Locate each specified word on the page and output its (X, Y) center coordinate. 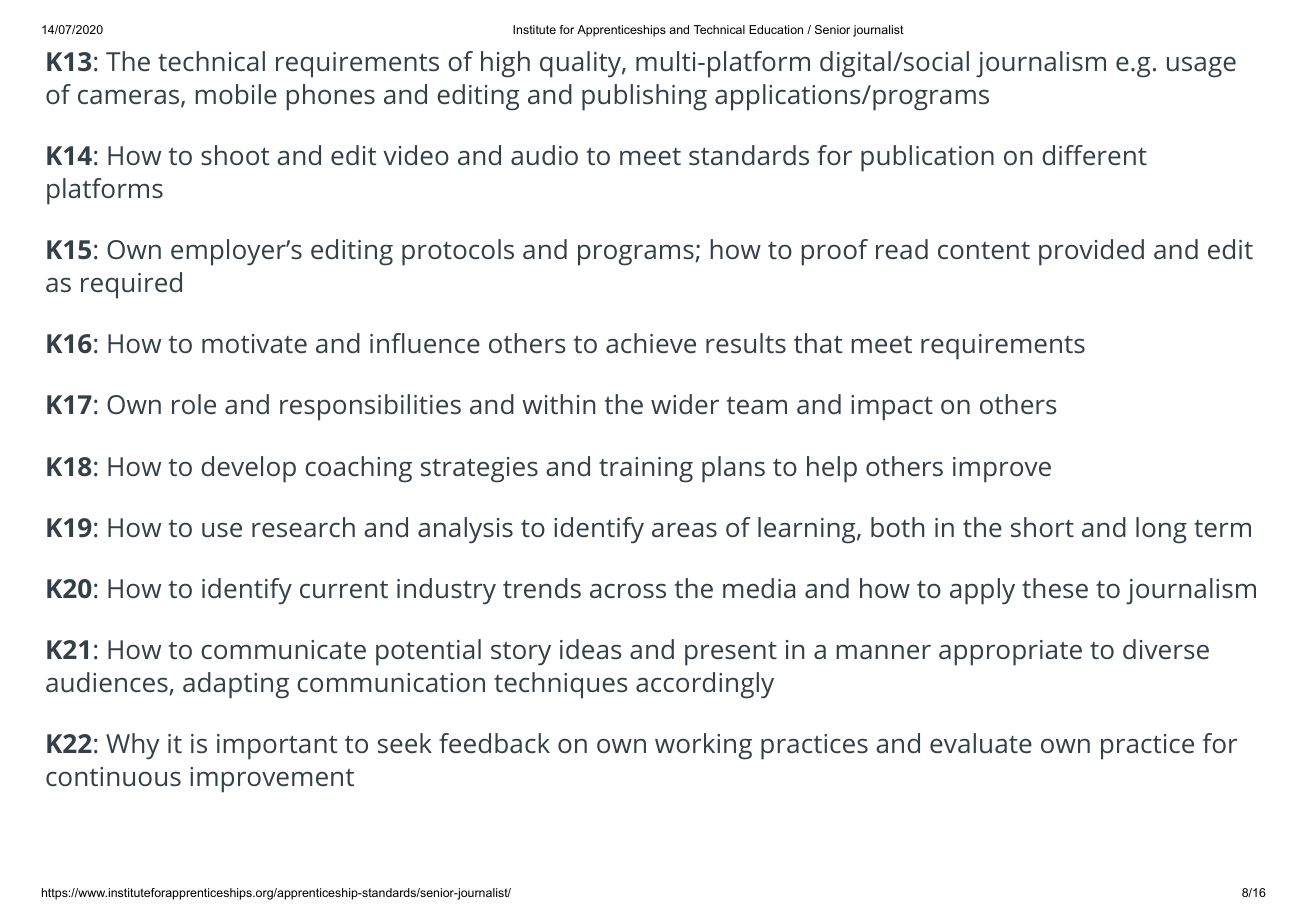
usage (1201, 67)
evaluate (981, 743)
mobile (236, 94)
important (277, 747)
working (703, 746)
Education (776, 29)
